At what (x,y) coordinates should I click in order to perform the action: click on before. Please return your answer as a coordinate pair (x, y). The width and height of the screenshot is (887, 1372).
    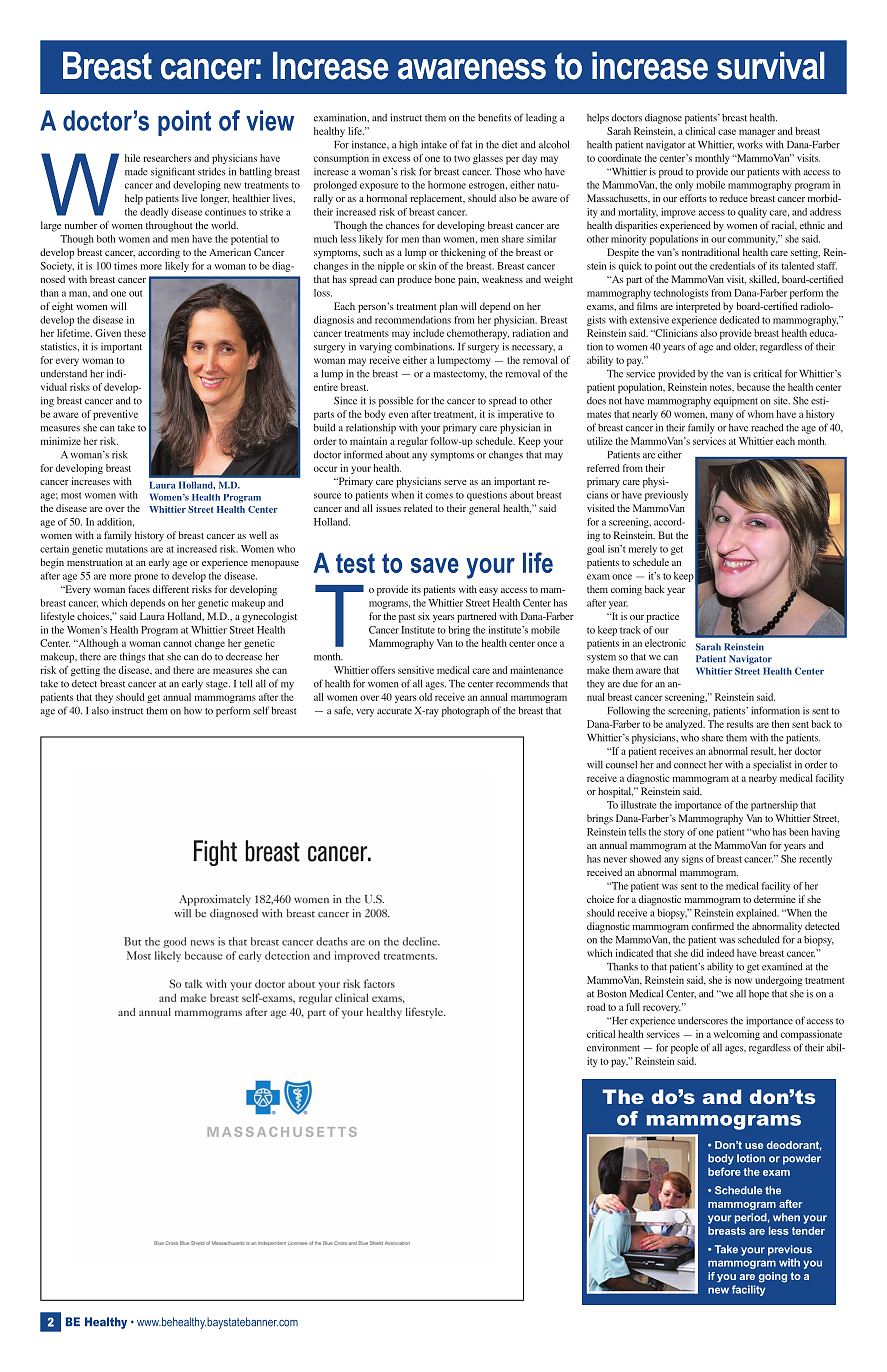
    Looking at the image, I should click on (724, 1171).
